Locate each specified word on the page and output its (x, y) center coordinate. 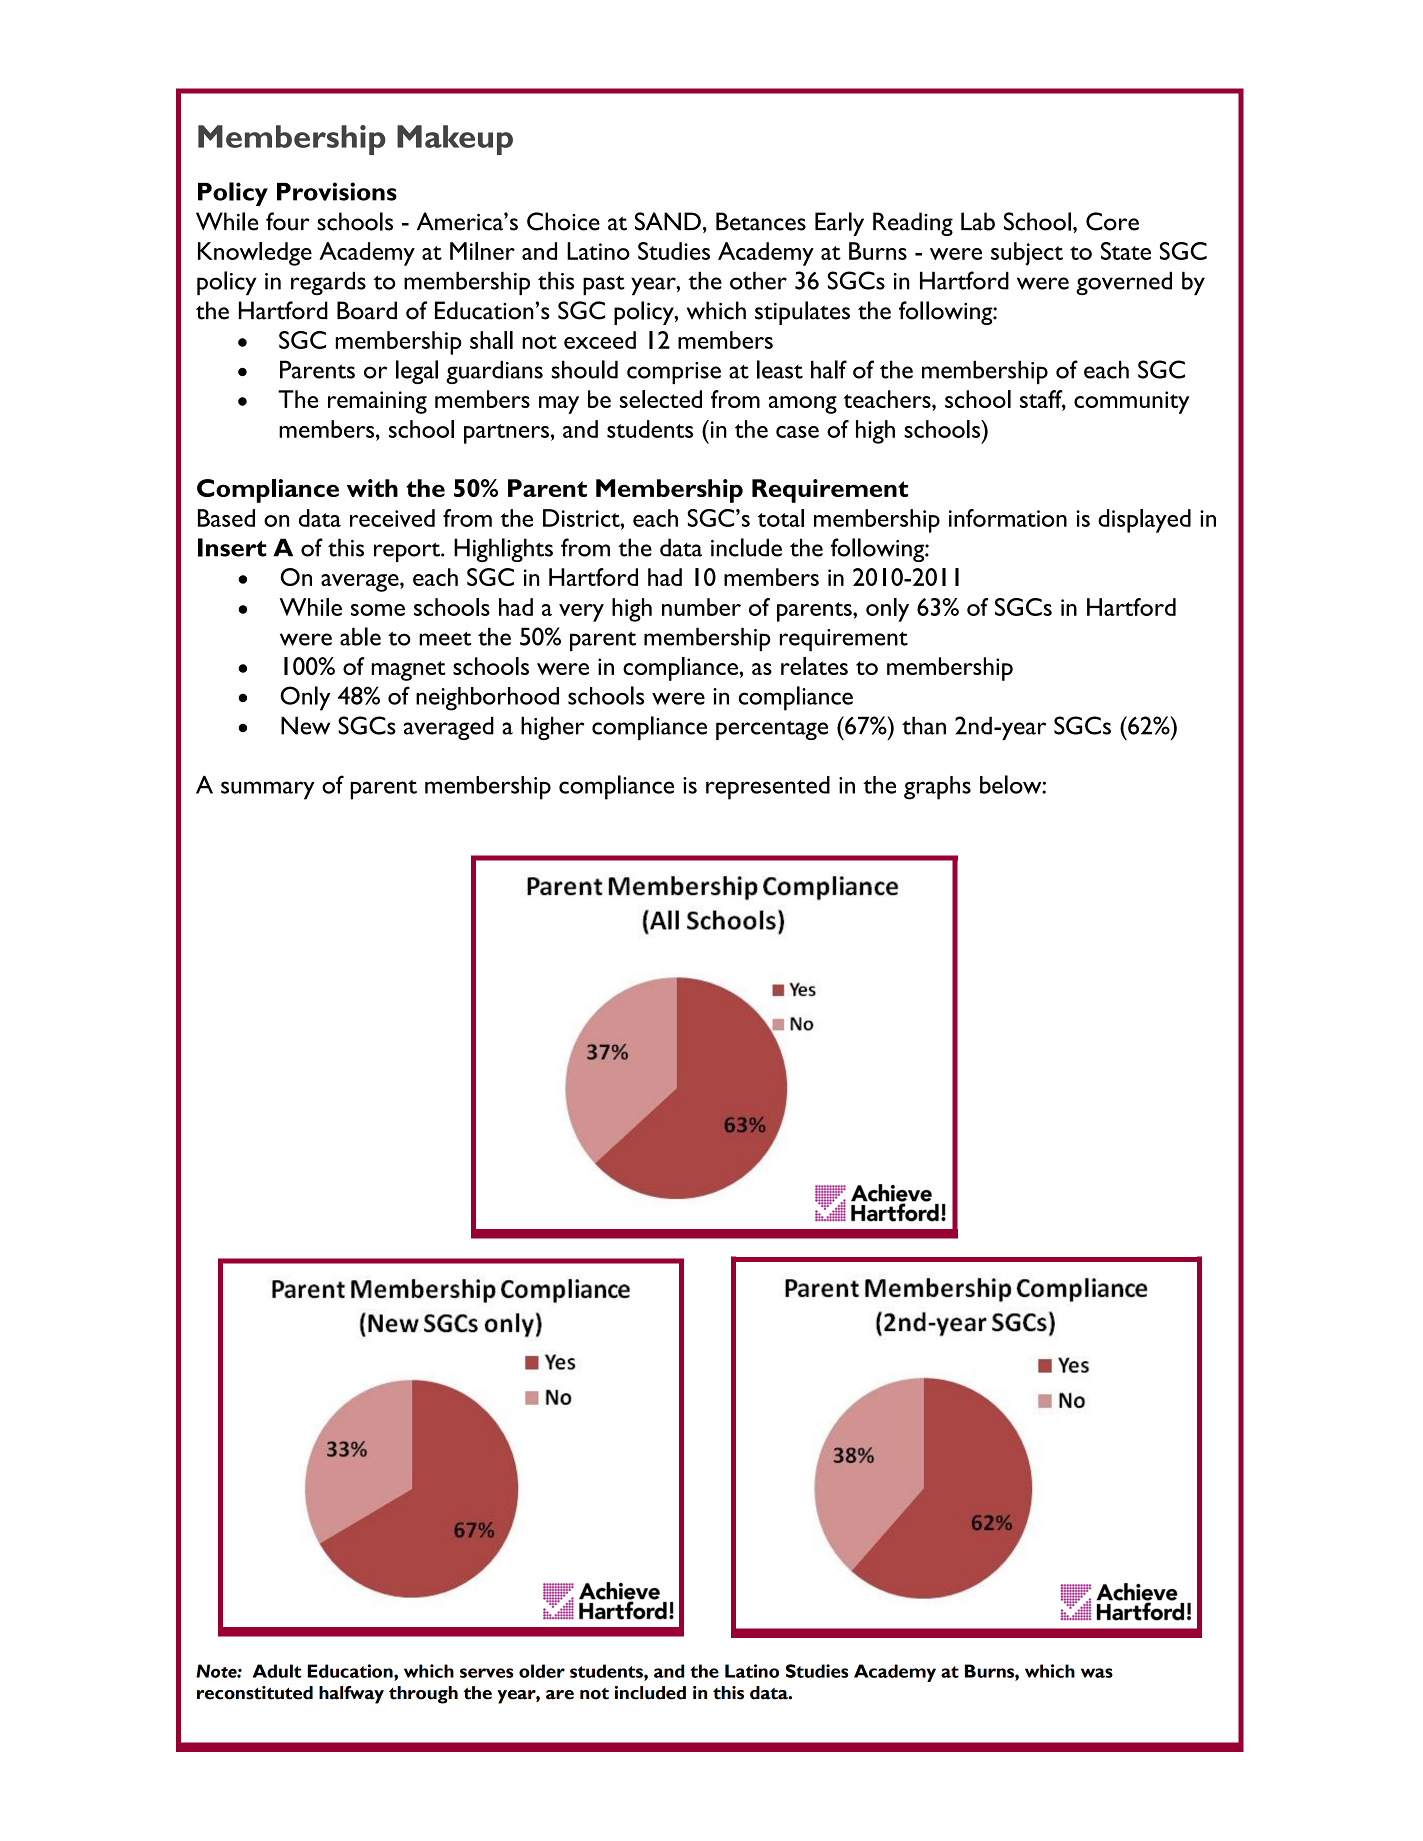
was (1097, 1673)
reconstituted (255, 1693)
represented (768, 788)
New (305, 725)
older (542, 1671)
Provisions (337, 191)
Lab (978, 221)
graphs (937, 788)
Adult (277, 1671)
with (372, 488)
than (924, 725)
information (1008, 518)
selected (661, 399)
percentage (772, 730)
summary (268, 790)
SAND (668, 221)
